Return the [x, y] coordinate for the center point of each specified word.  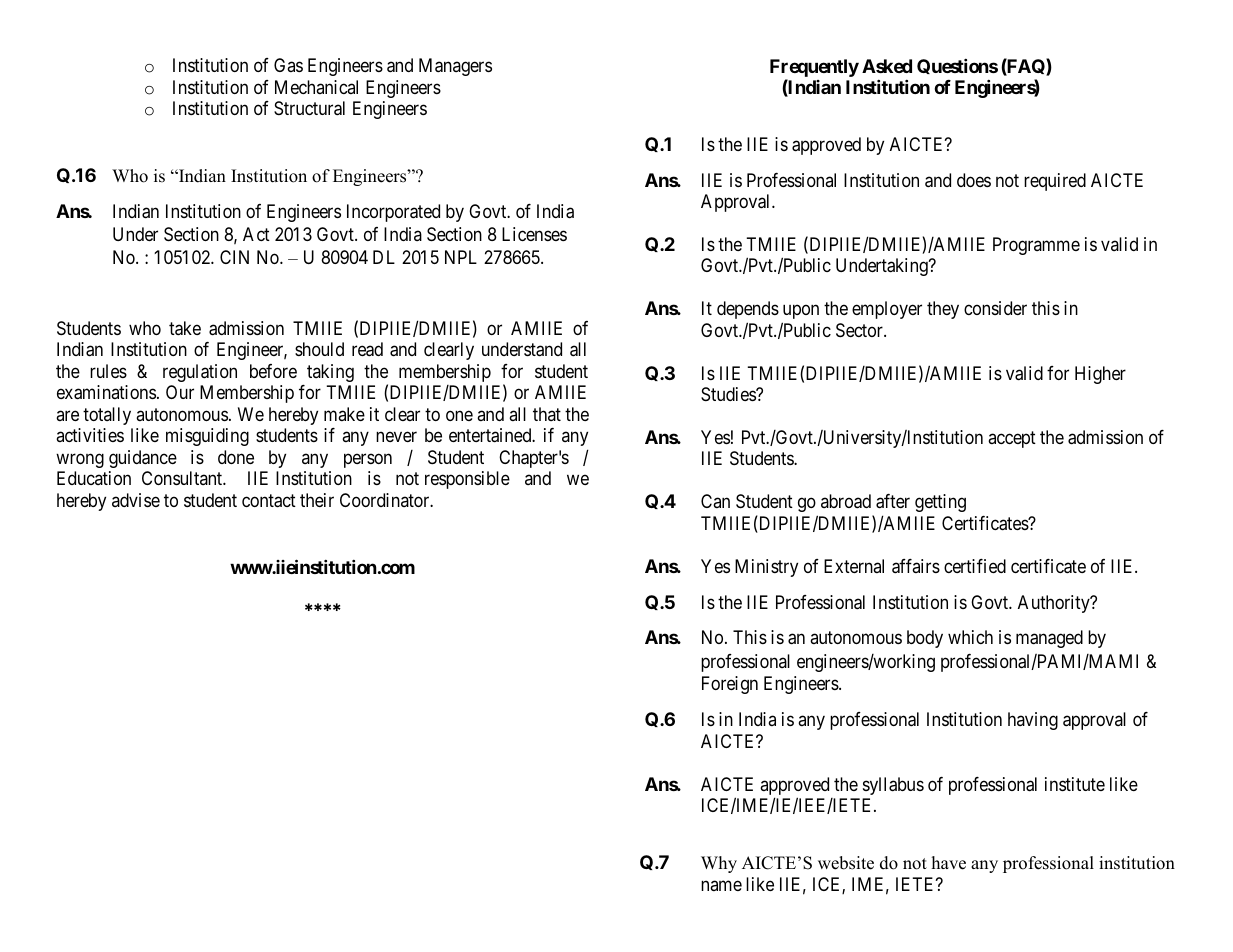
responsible [467, 480]
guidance [143, 459]
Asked [887, 66]
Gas [288, 65]
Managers [455, 67]
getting [940, 503]
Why [719, 864]
